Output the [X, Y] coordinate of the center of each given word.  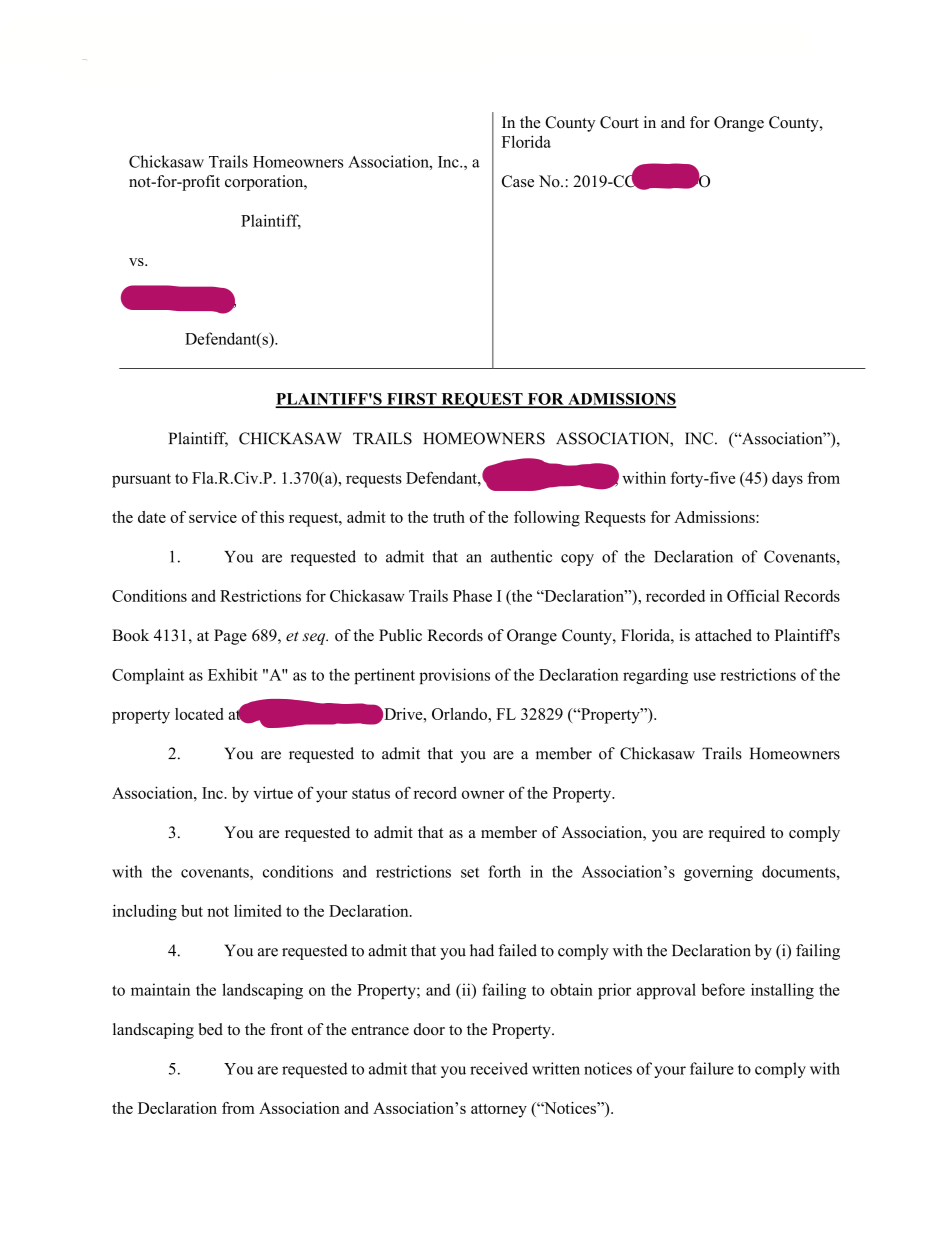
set [470, 872]
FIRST [412, 400]
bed [211, 1029]
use [705, 676]
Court [619, 122]
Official [753, 595]
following [547, 519]
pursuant [141, 480]
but [192, 910]
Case [518, 181]
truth [449, 517]
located [199, 714]
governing [718, 873]
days [787, 479]
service [213, 517]
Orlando [460, 714]
